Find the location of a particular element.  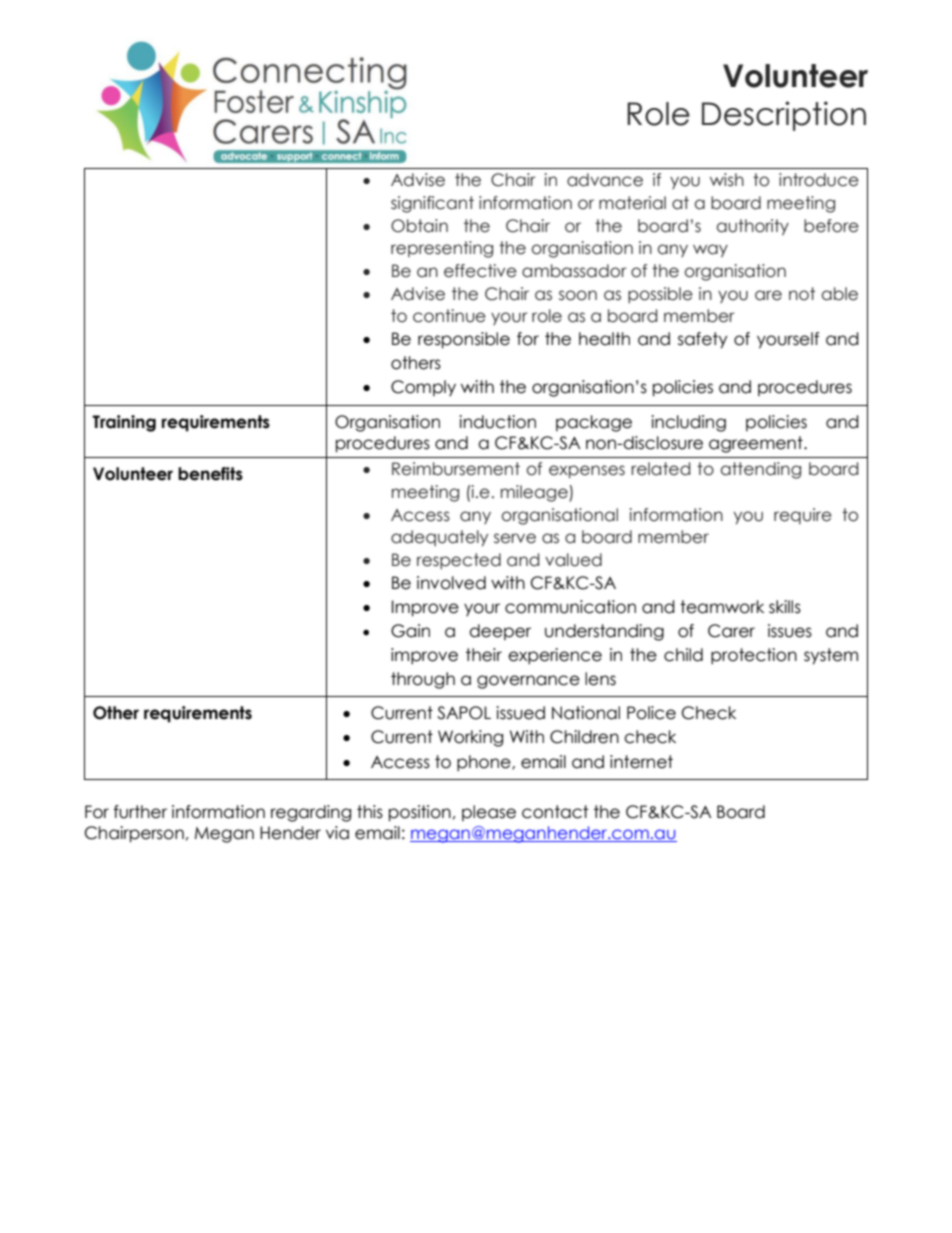

Gain is located at coordinates (410, 631).
